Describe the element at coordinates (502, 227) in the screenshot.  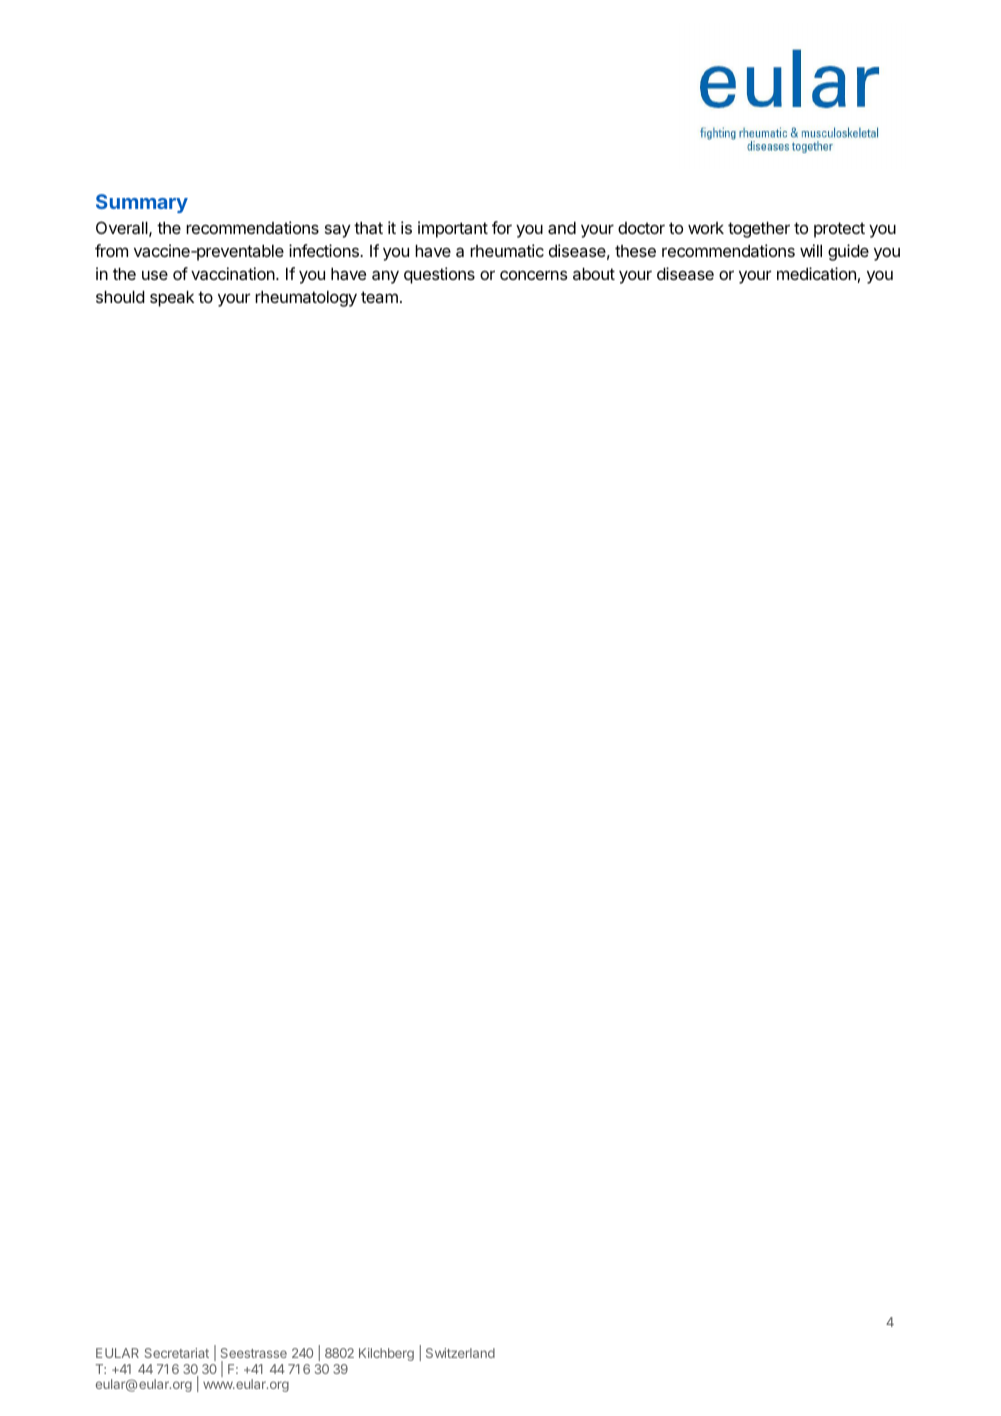
I see `for` at that location.
